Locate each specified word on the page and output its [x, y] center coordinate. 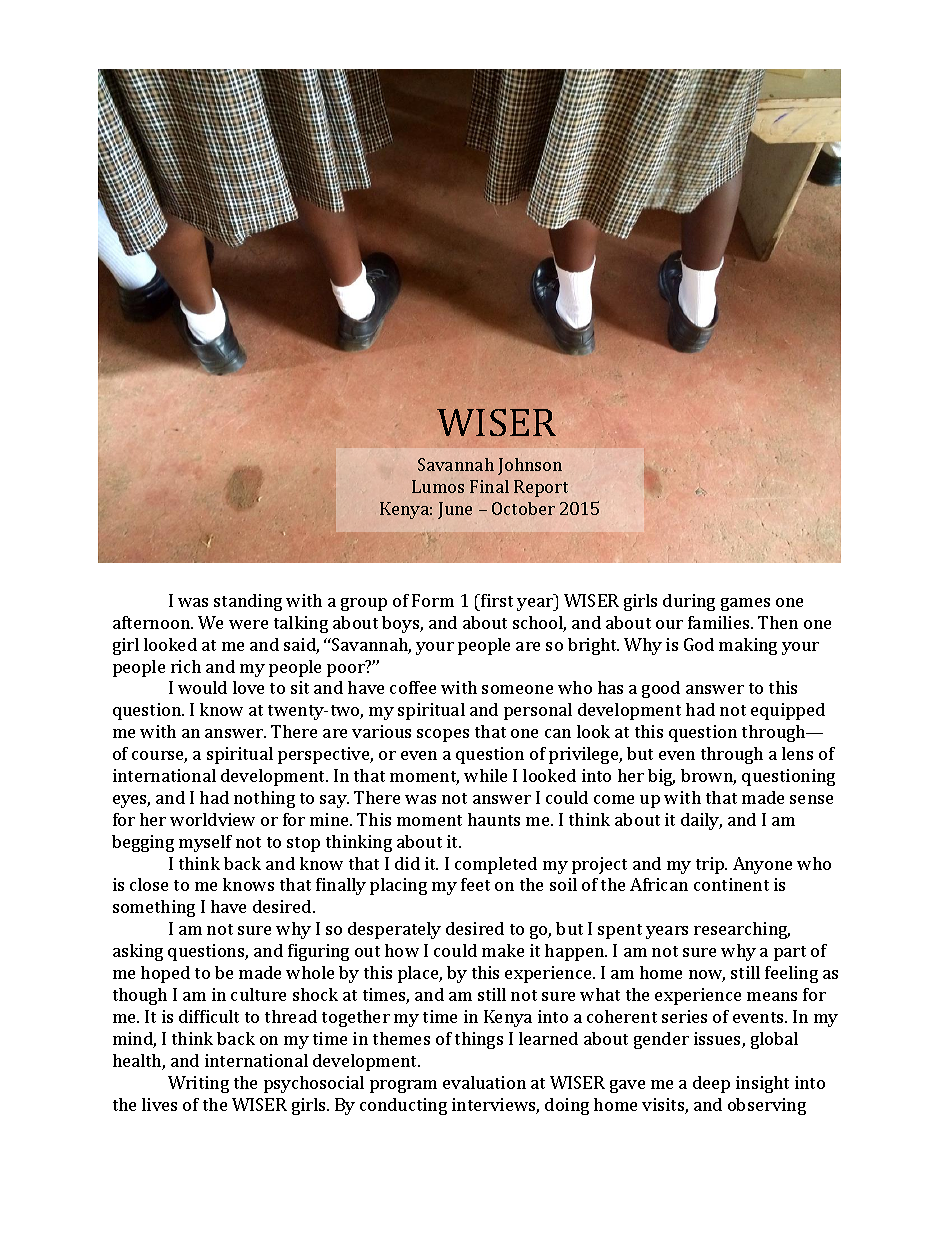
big [661, 777]
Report [541, 488]
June [455, 510]
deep [711, 1084]
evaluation [484, 1082]
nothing [264, 799]
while [485, 775]
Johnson [530, 466]
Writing [198, 1084]
